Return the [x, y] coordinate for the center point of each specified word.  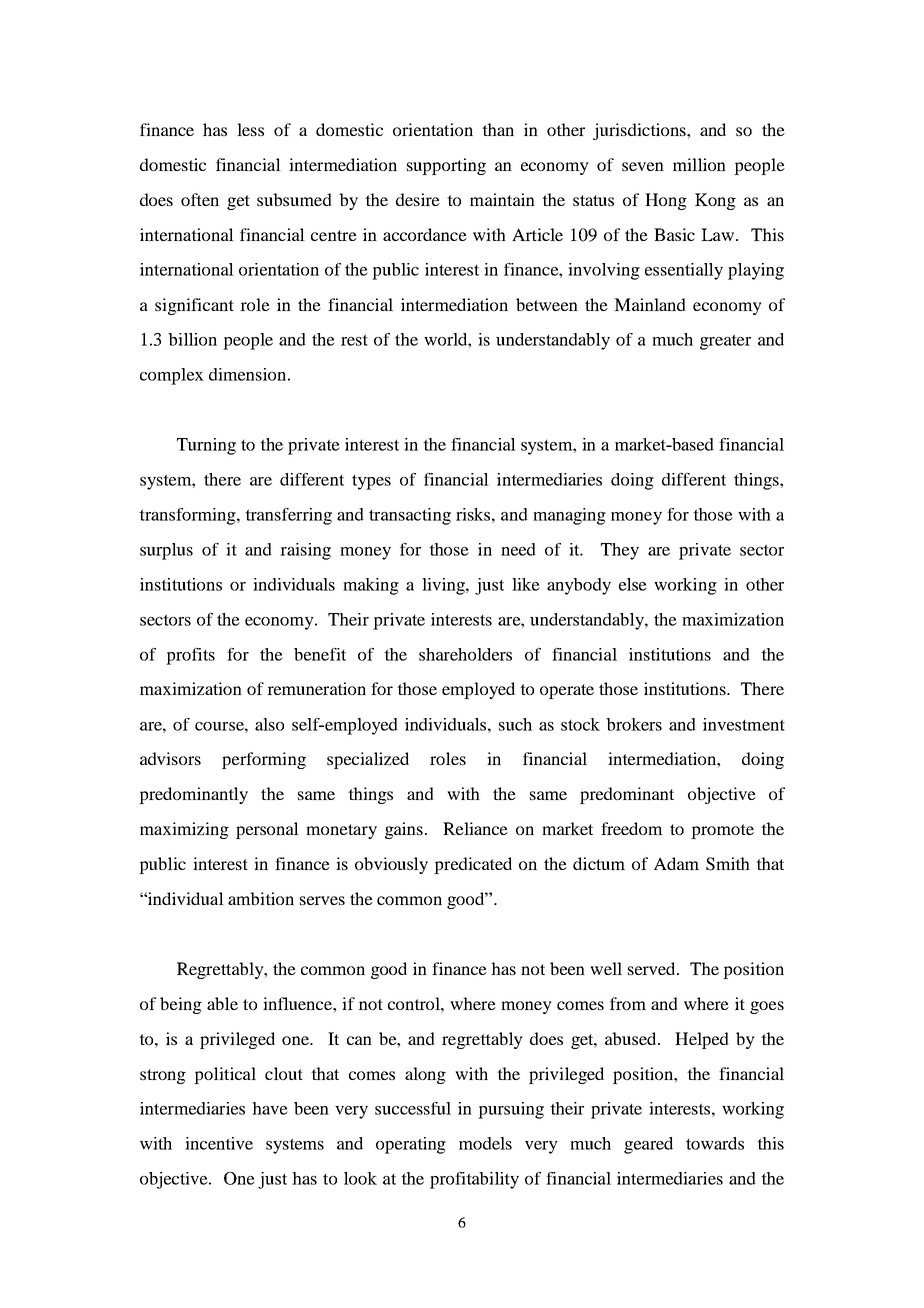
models [485, 1143]
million [699, 164]
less [250, 129]
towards [715, 1143]
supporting [446, 166]
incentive [219, 1143]
